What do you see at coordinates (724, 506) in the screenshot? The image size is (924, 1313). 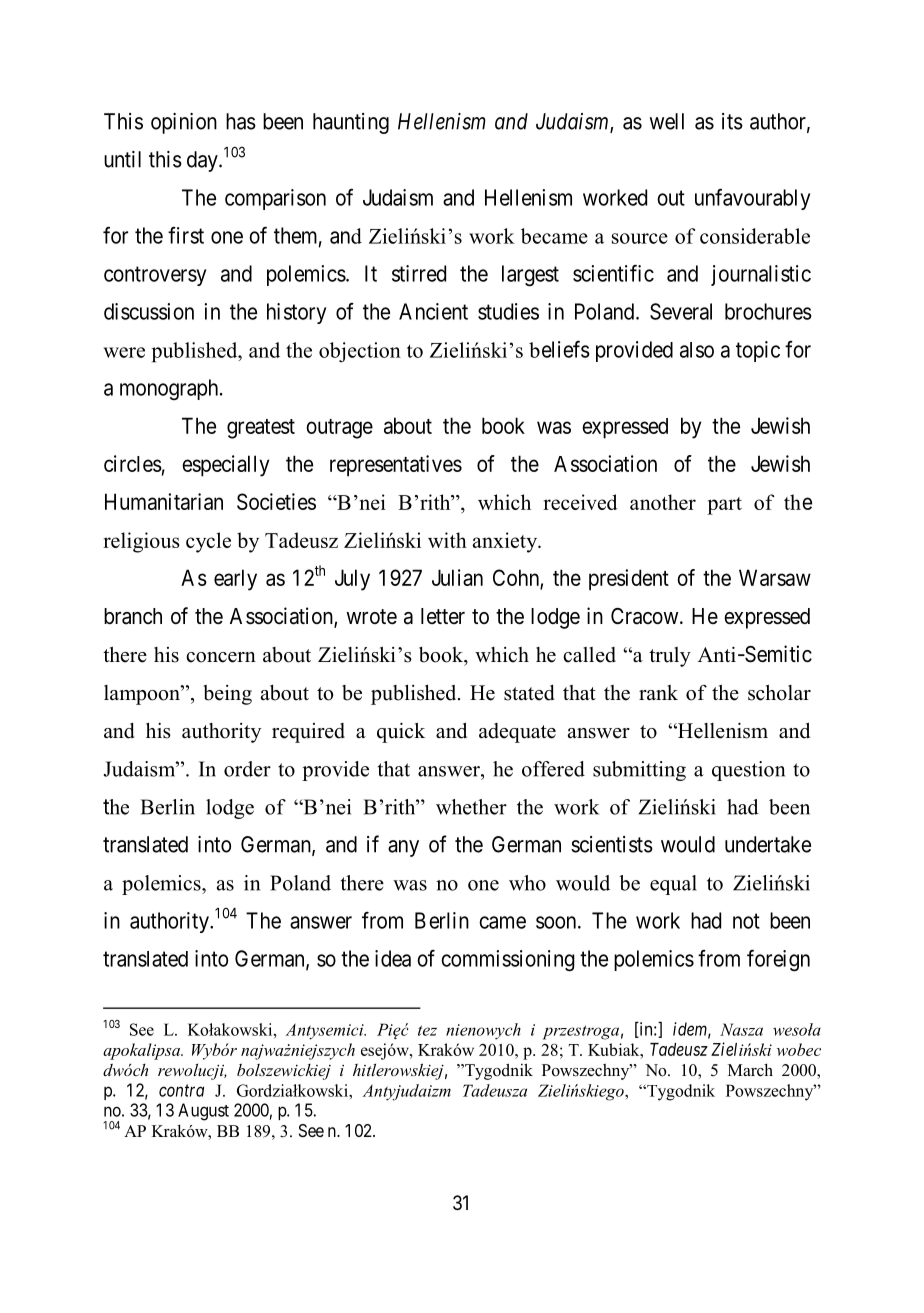 I see `part` at bounding box center [724, 506].
